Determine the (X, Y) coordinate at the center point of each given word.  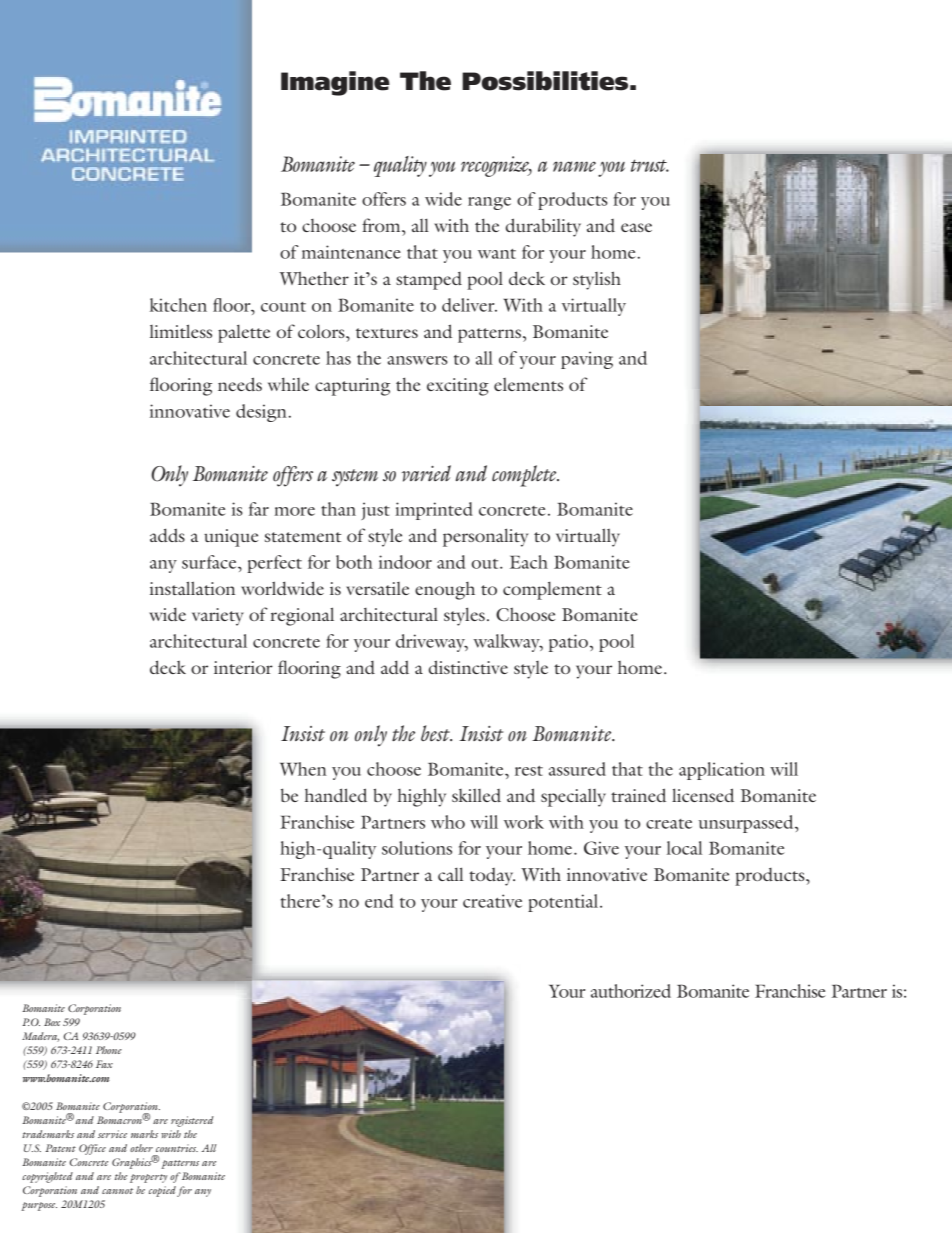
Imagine (335, 83)
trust (650, 165)
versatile (377, 588)
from (382, 225)
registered (192, 1121)
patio (568, 643)
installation (192, 588)
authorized (631, 991)
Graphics (133, 1162)
